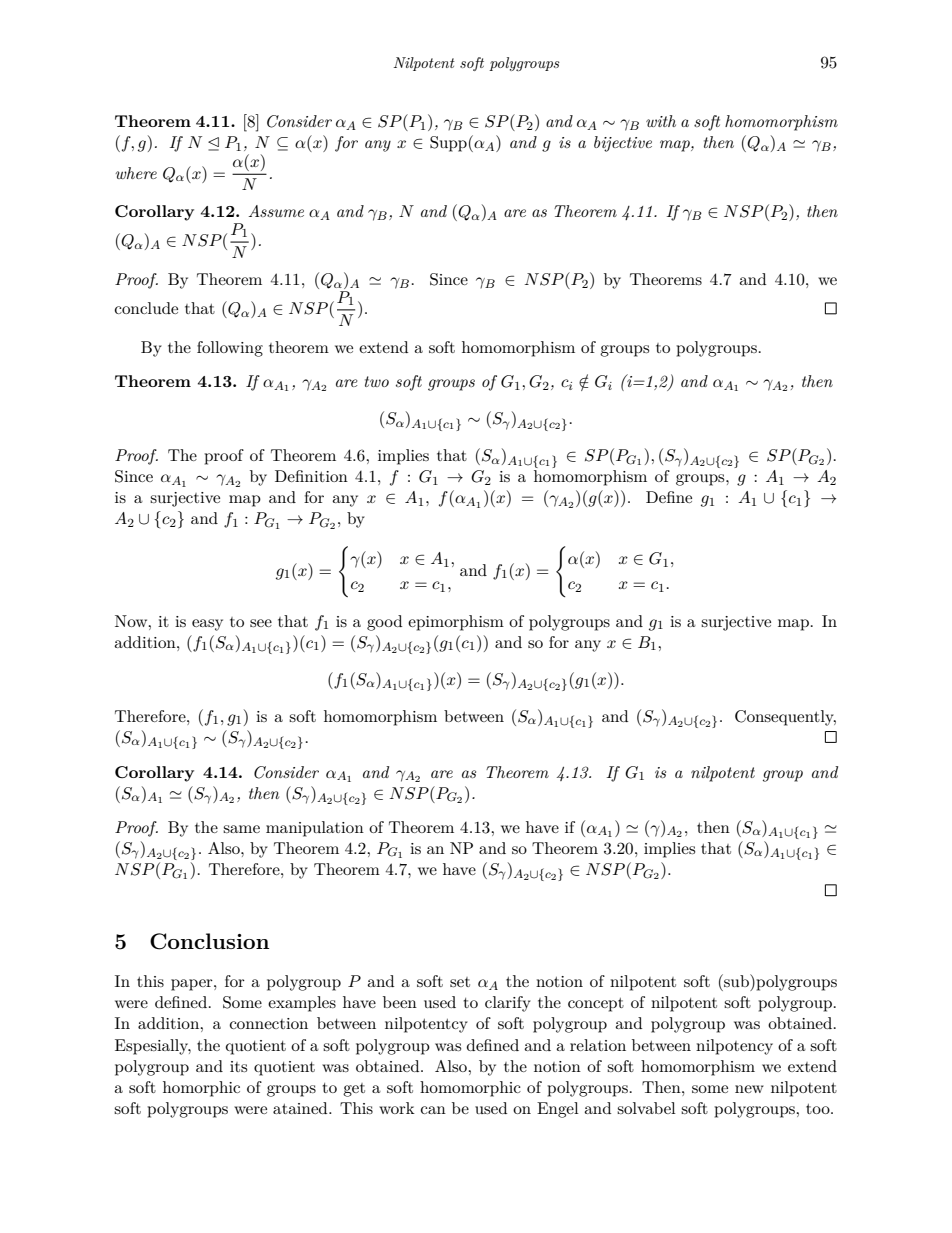 Image resolution: width=952 pixels, height=1233 pixels. I want to click on same, so click(241, 829).
